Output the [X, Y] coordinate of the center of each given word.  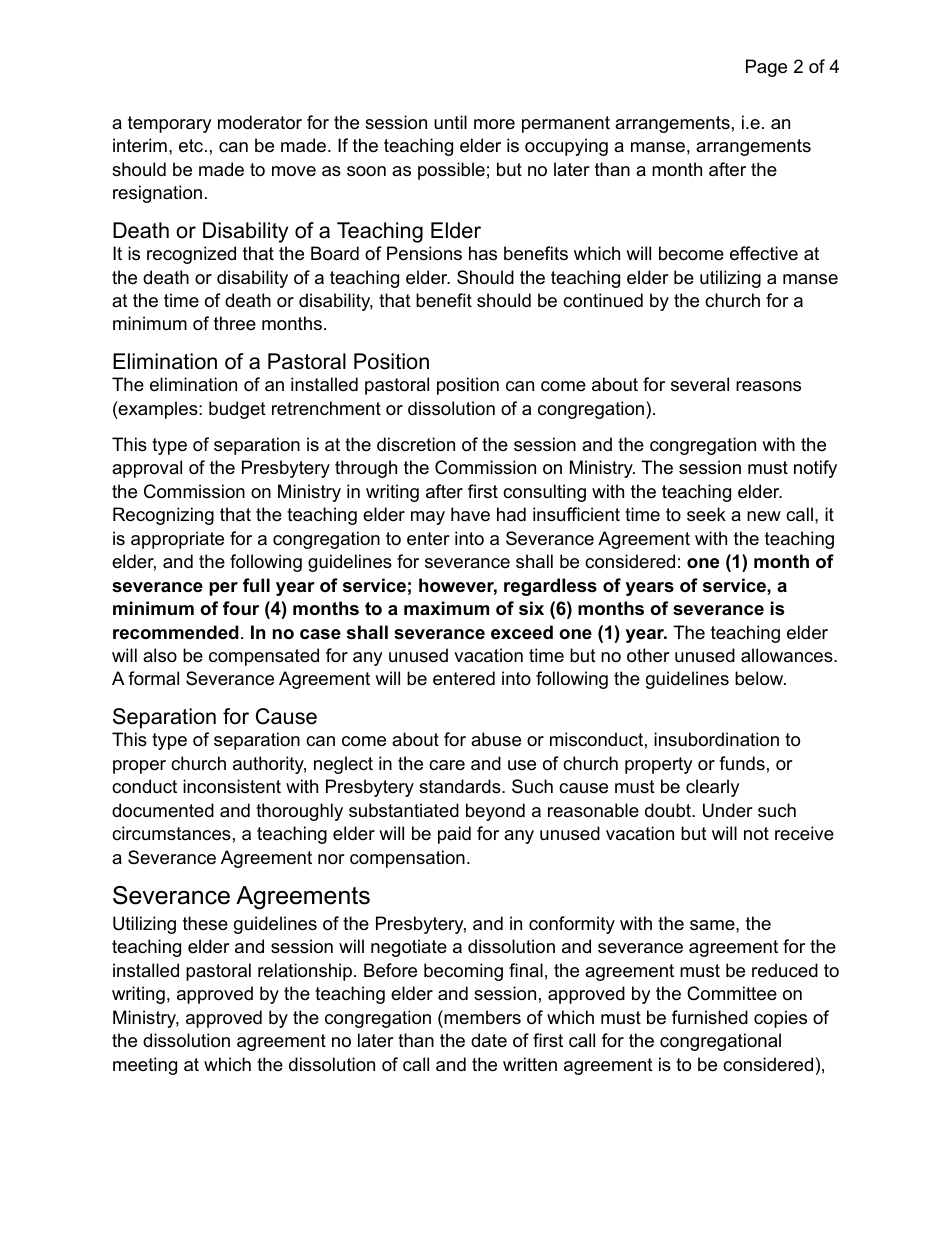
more [494, 124]
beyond [495, 812]
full [256, 585]
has [483, 253]
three [235, 323]
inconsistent [232, 786]
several [700, 384]
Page [766, 68]
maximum [446, 608]
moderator [260, 122]
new [764, 516]
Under [728, 810]
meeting [145, 1066]
